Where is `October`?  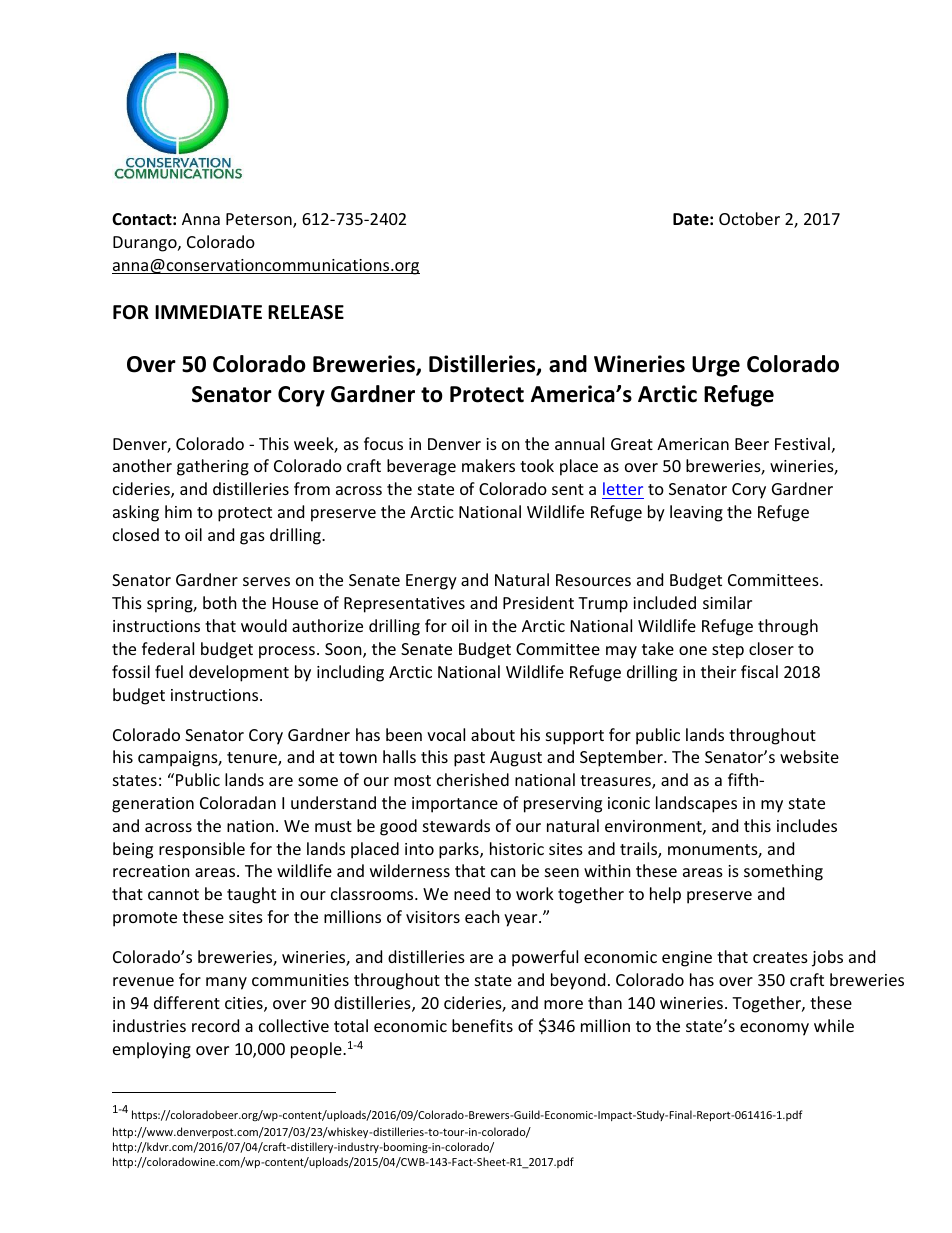 October is located at coordinates (749, 218).
